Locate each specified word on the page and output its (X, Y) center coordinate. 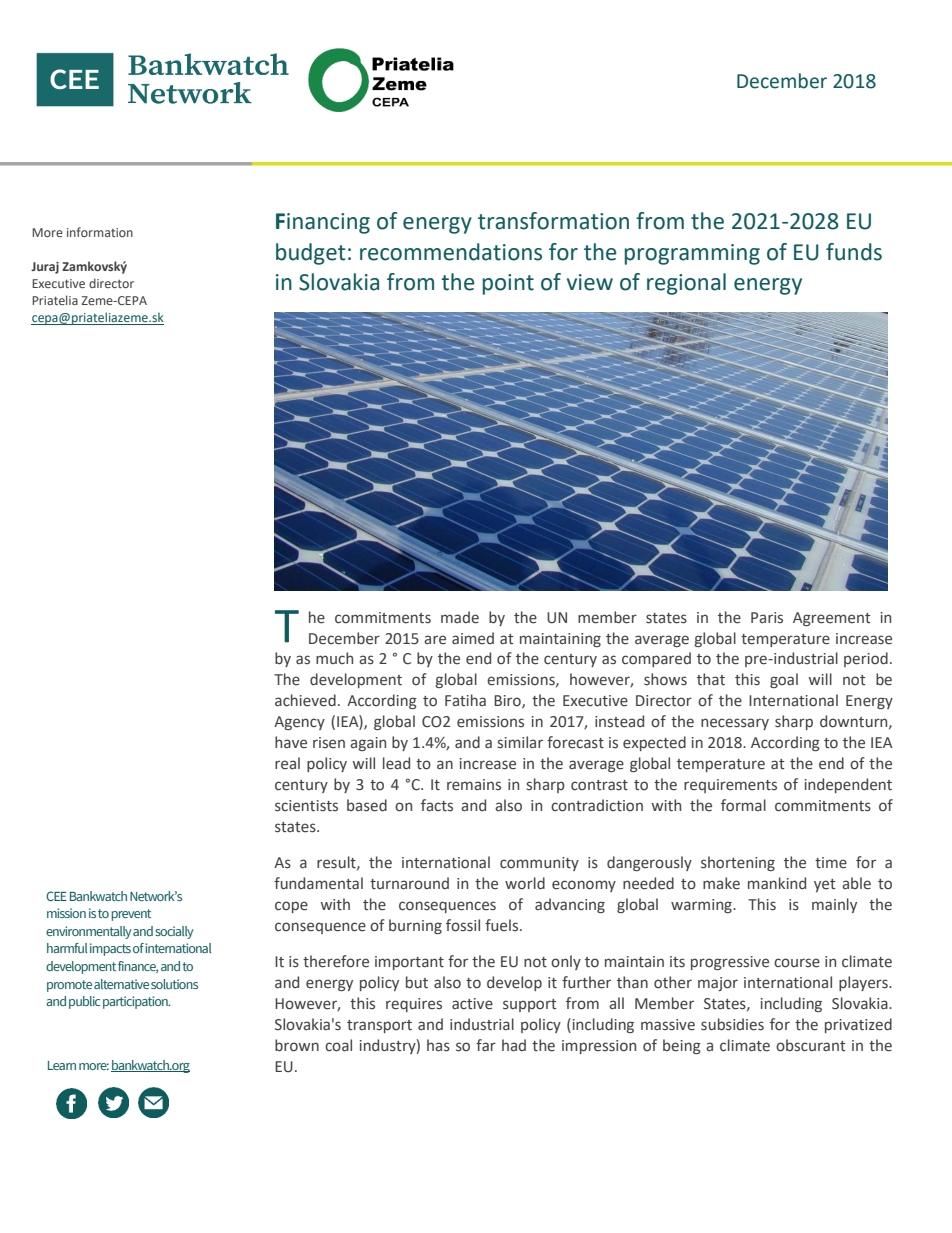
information (100, 232)
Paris (767, 617)
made (460, 617)
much (334, 658)
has (438, 1045)
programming (692, 254)
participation (136, 1002)
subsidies (732, 1024)
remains (474, 785)
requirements (730, 786)
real (287, 763)
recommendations (451, 252)
